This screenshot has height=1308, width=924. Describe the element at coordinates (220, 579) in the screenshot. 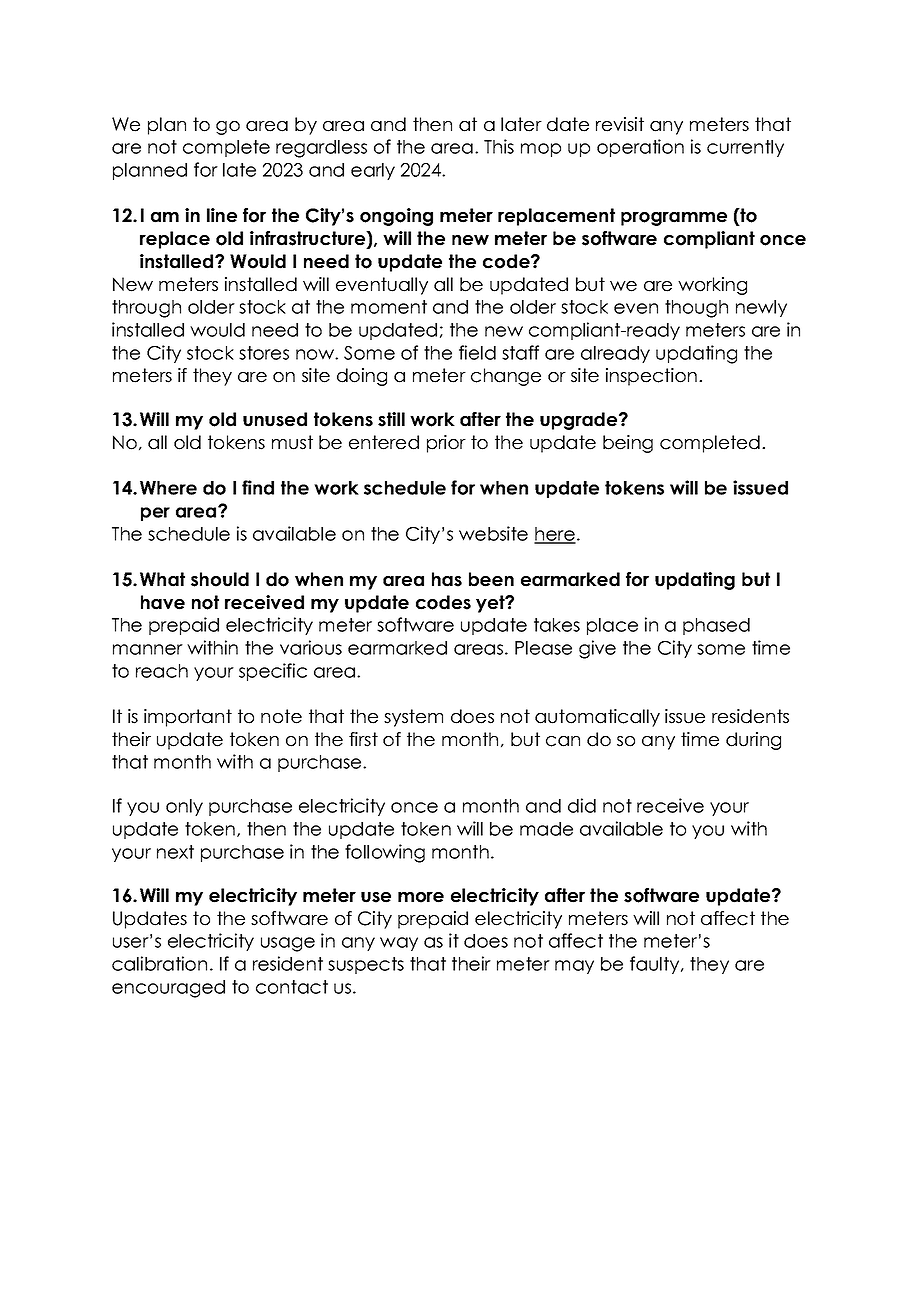

I see `should` at that location.
